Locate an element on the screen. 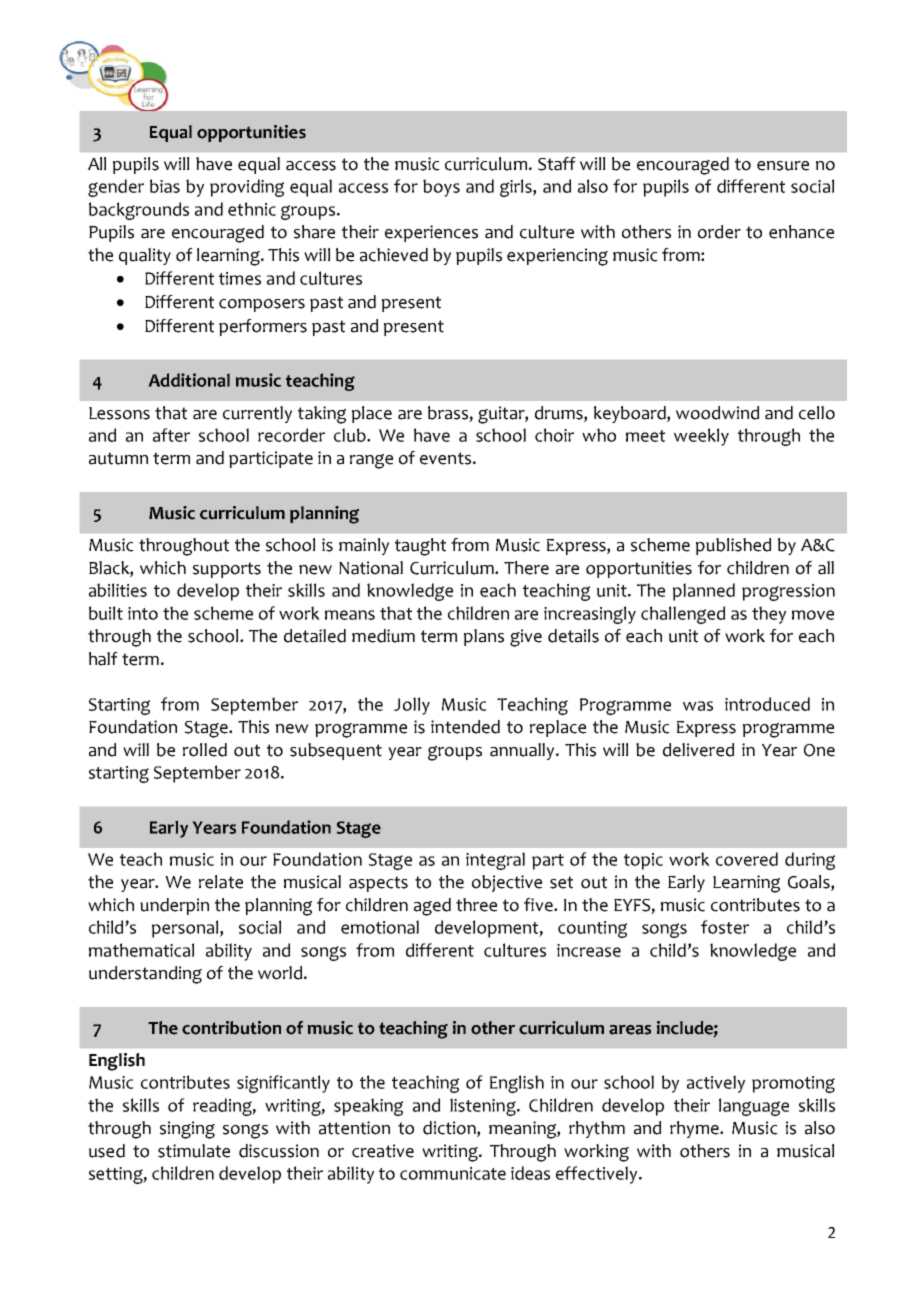 This screenshot has width=924, height=1307. introduced is located at coordinates (767, 704).
